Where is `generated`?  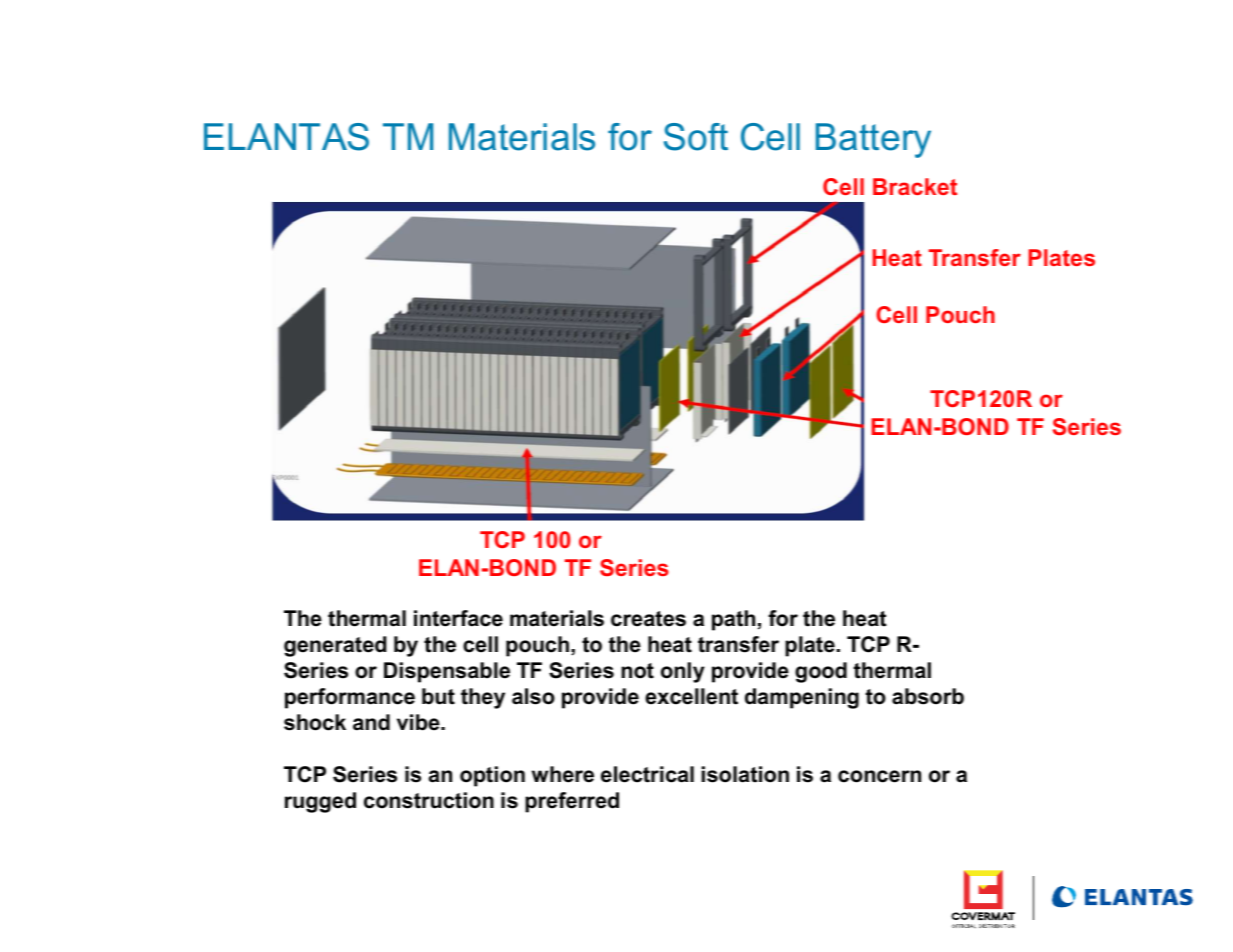
generated is located at coordinates (335, 646).
